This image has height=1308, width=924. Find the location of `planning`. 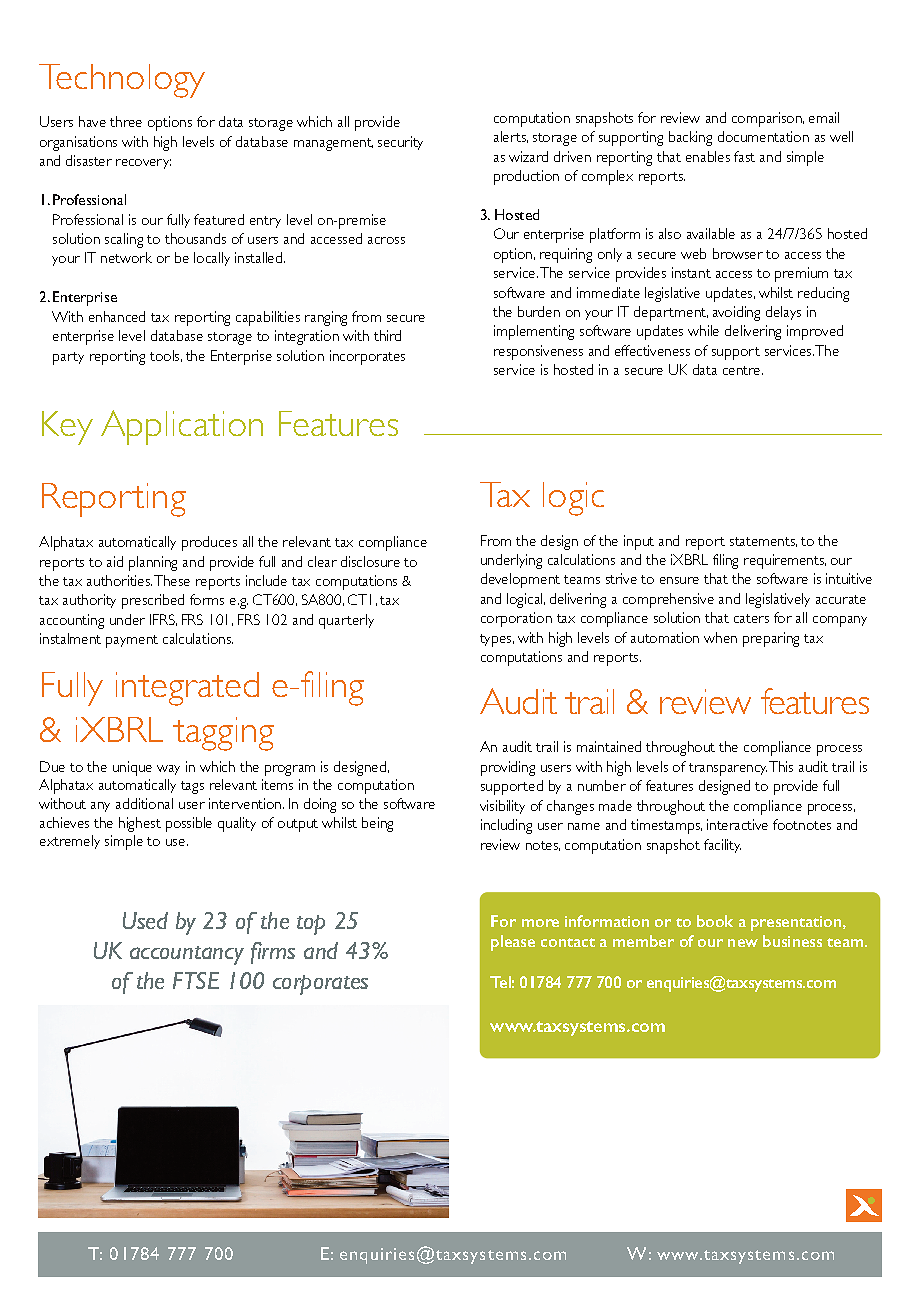

planning is located at coordinates (153, 563).
